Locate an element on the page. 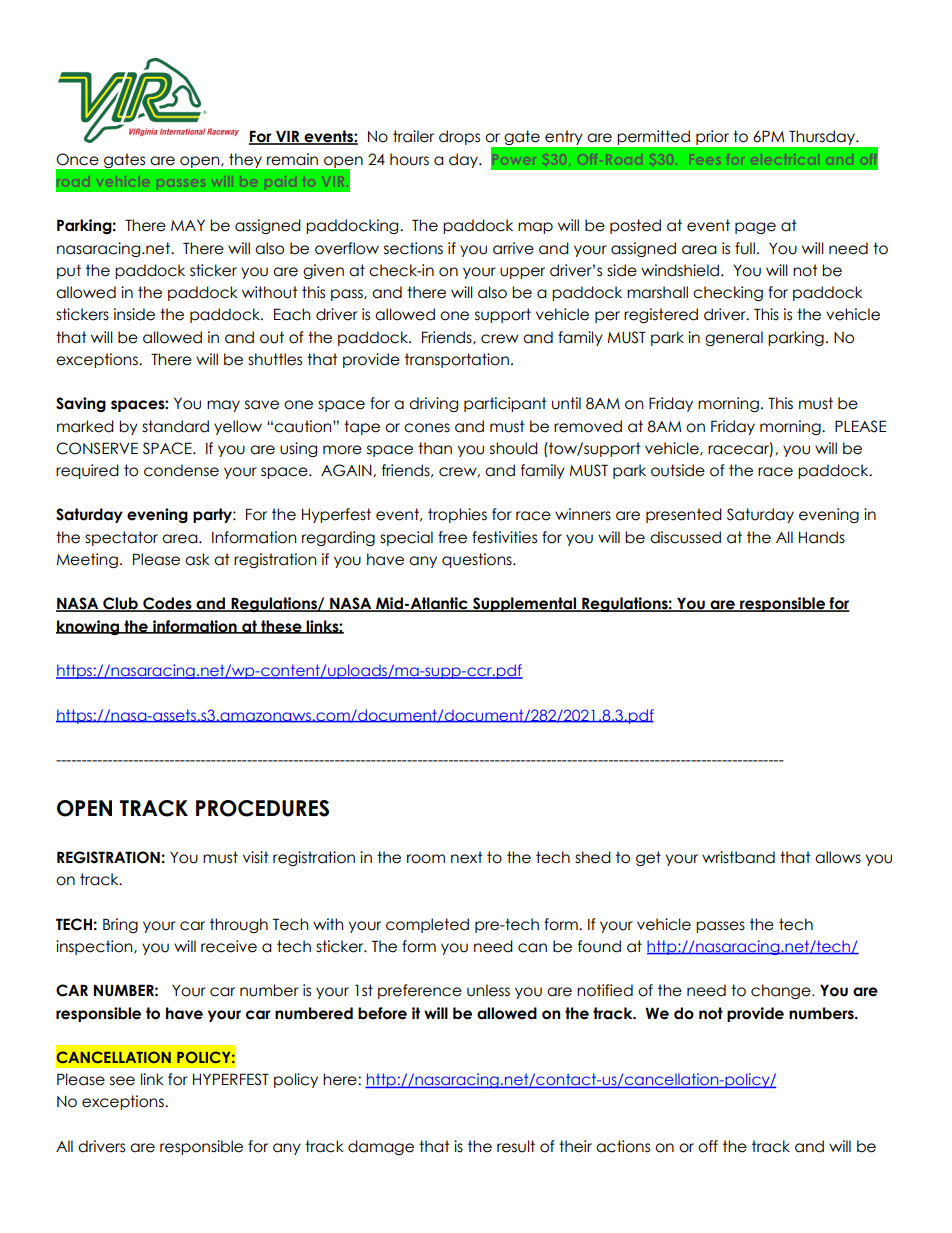 This page has width=952, height=1233. trophies is located at coordinates (457, 515).
